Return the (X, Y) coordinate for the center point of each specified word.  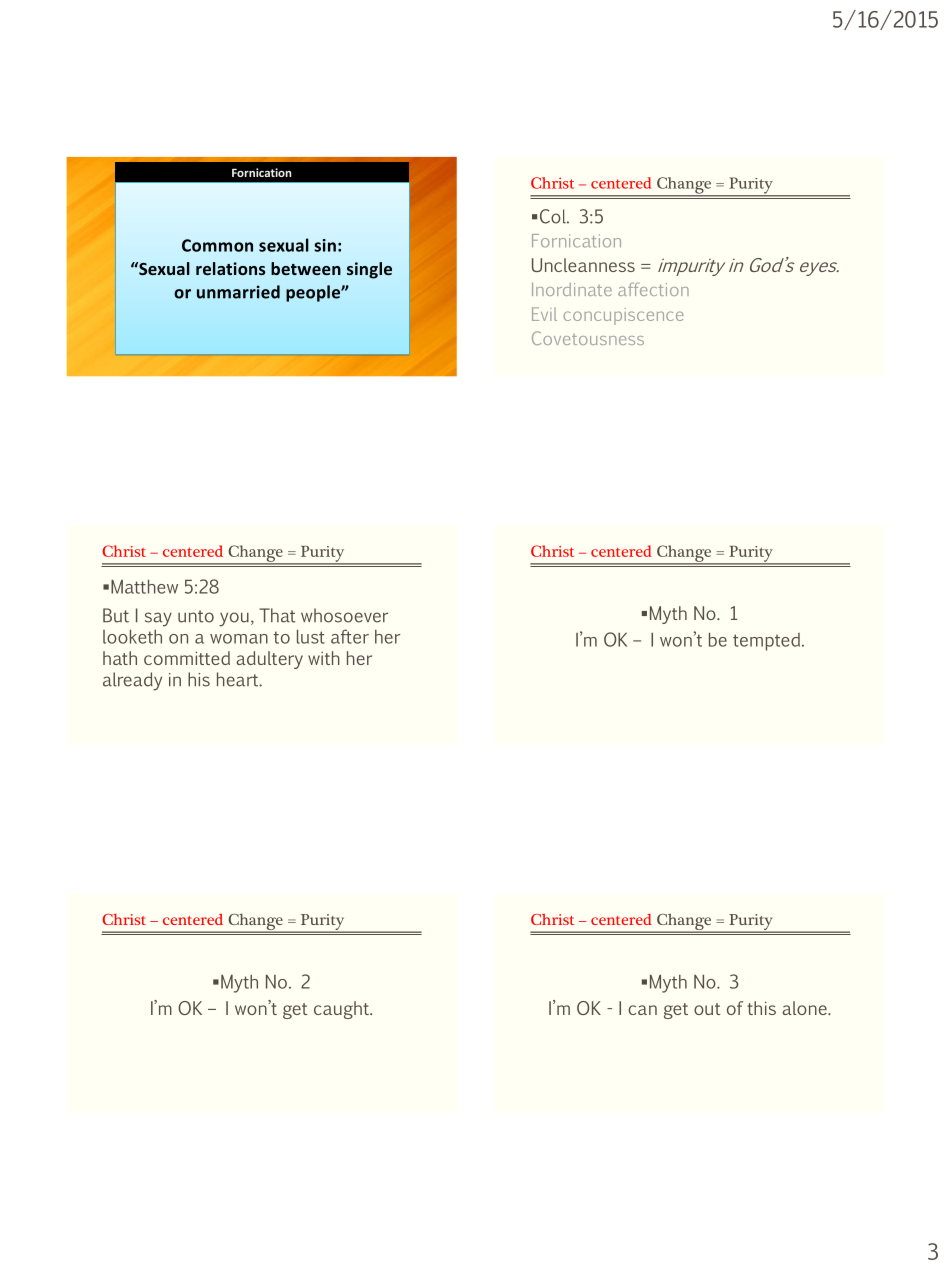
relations (231, 268)
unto (196, 616)
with (324, 658)
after (350, 636)
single (369, 270)
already (132, 681)
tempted (768, 642)
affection (653, 289)
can (642, 1010)
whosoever (344, 615)
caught (342, 1010)
